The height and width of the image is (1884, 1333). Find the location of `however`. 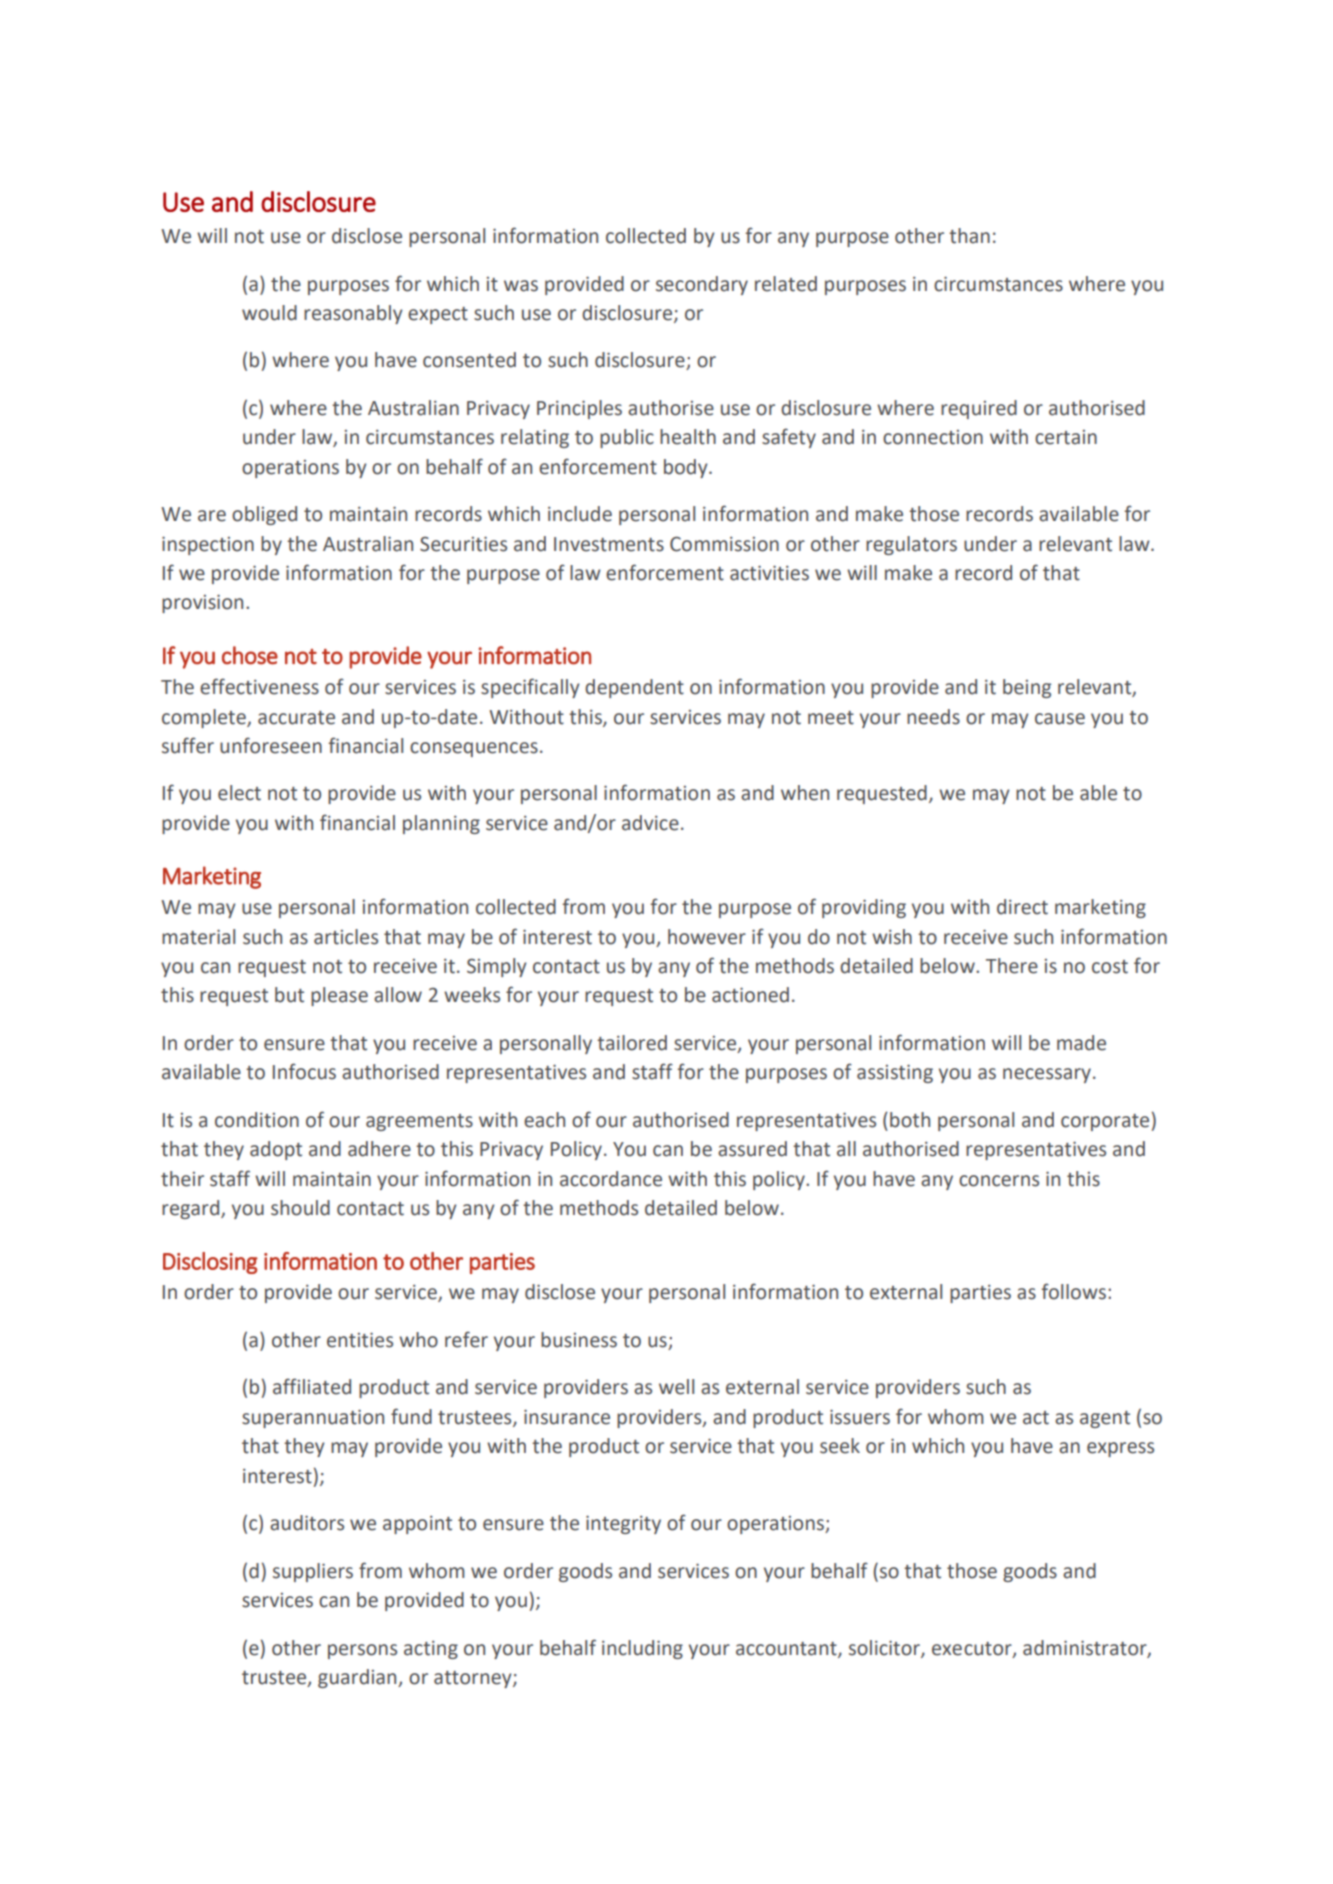

however is located at coordinates (707, 937).
